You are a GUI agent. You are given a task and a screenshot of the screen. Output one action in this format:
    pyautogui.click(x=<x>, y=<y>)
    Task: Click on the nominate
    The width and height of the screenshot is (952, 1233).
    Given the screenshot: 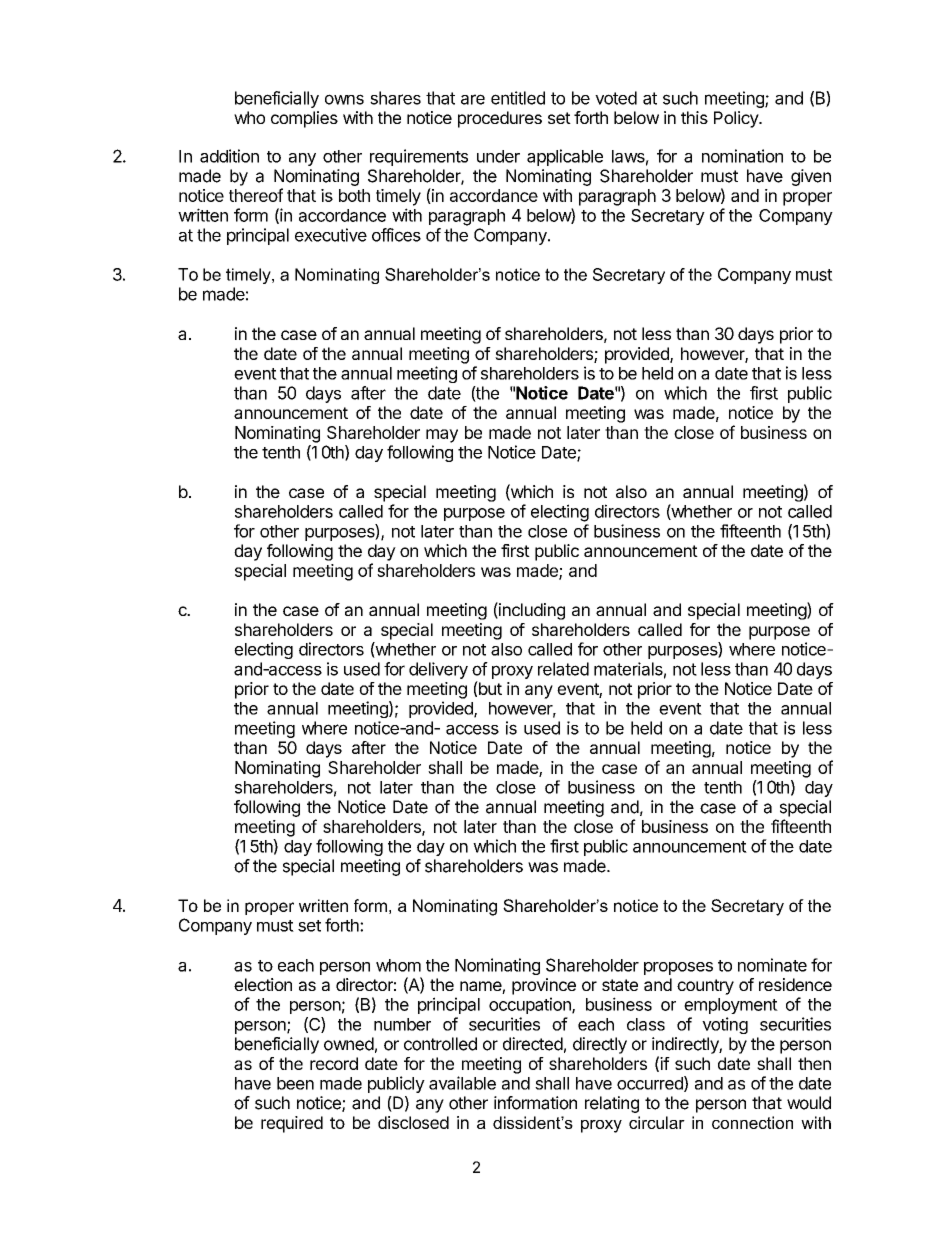 What is the action you would take?
    pyautogui.click(x=772, y=965)
